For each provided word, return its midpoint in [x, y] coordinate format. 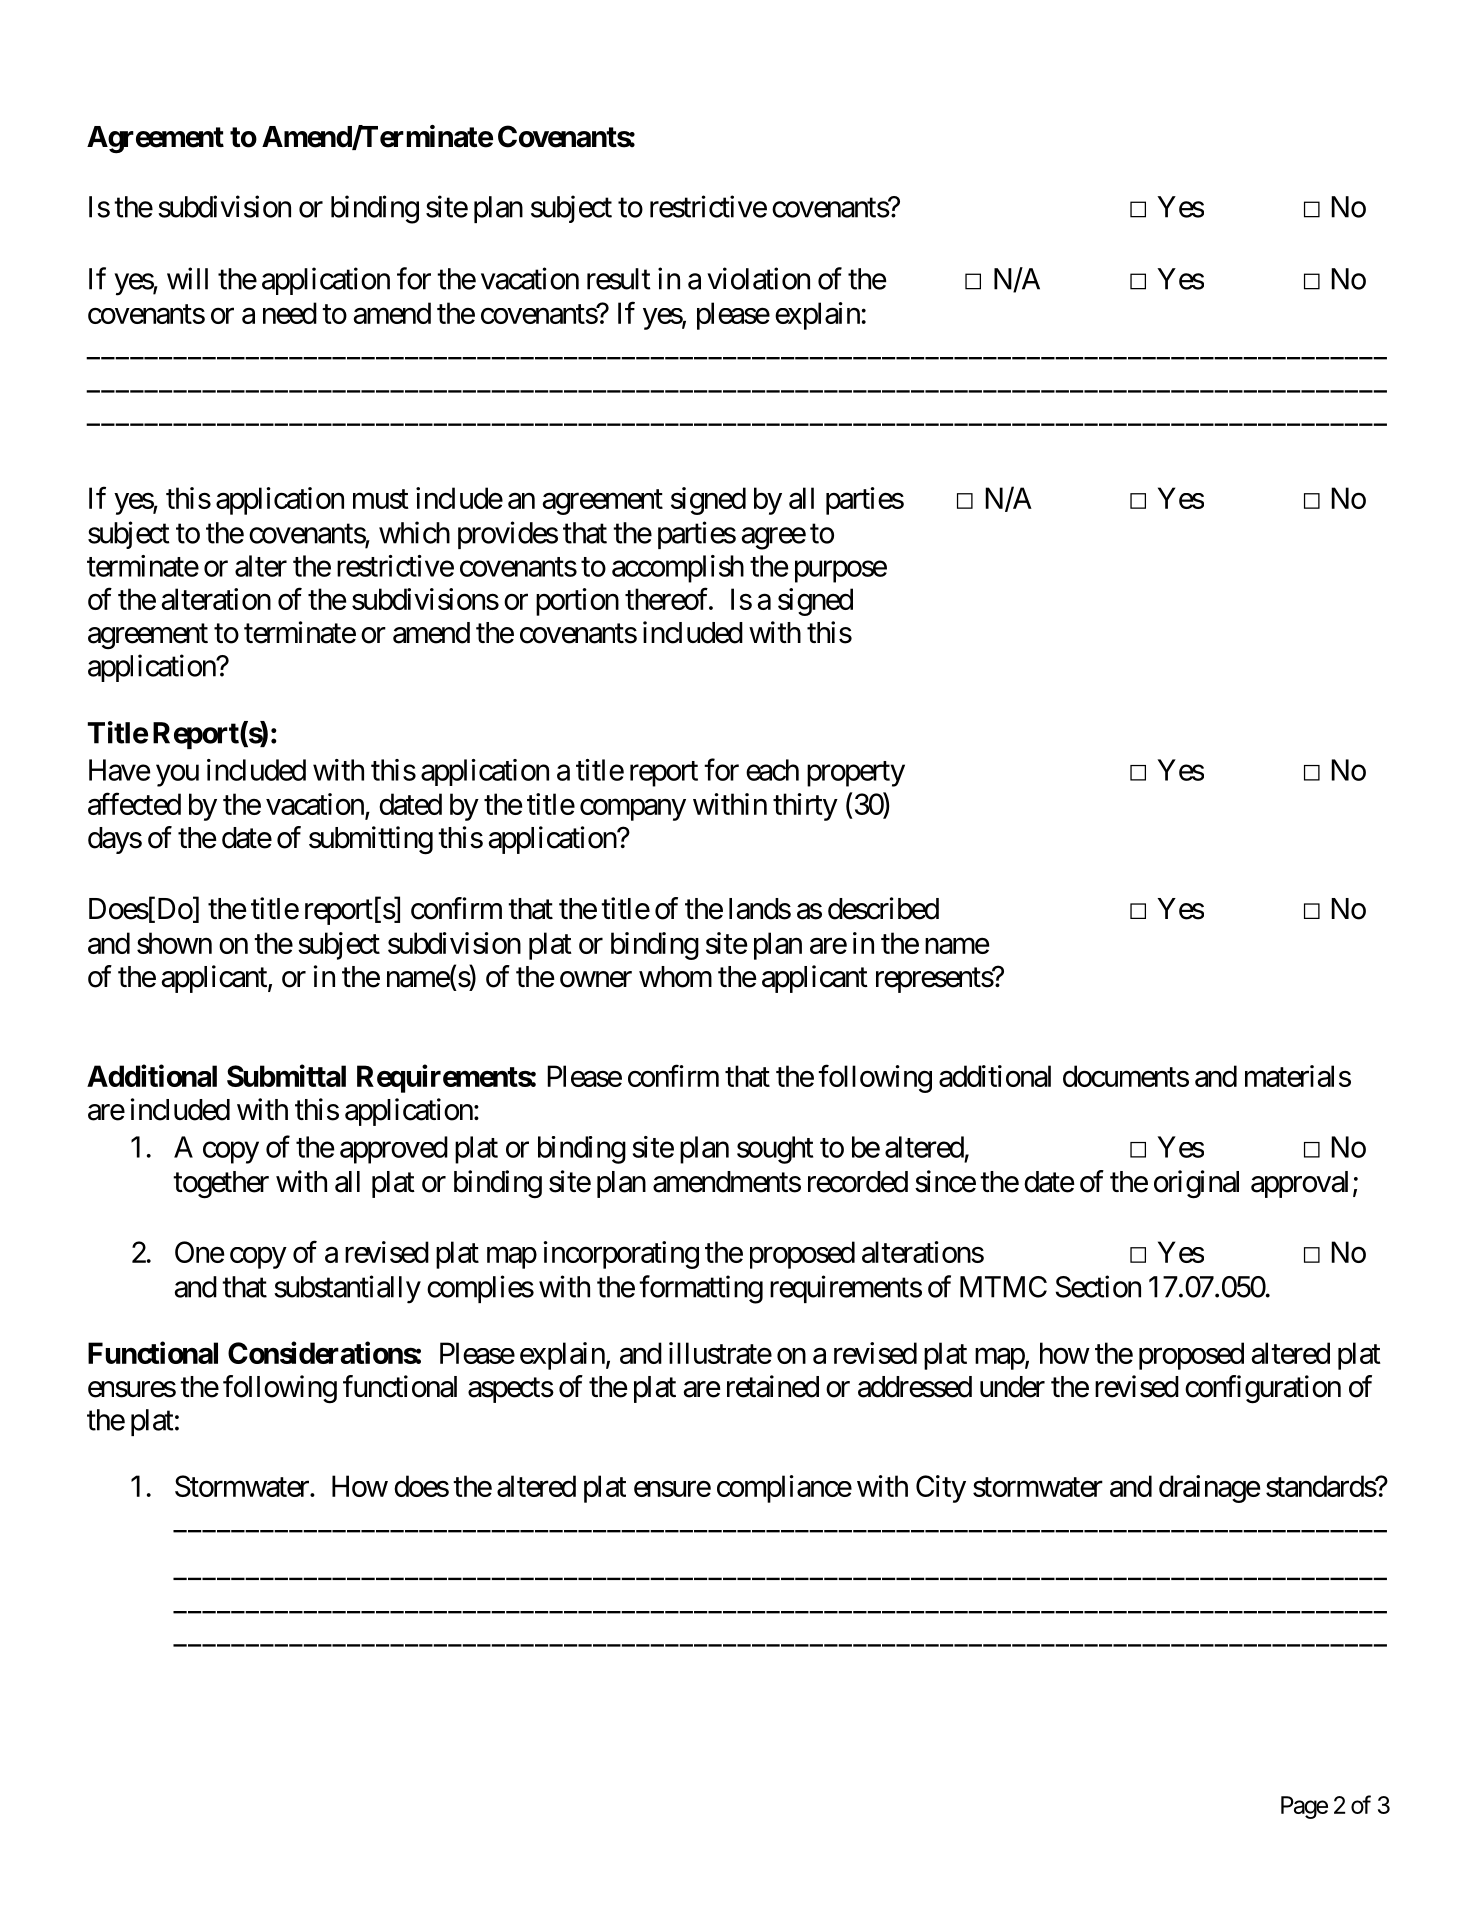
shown [174, 943]
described [883, 908]
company [633, 810]
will [187, 278]
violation [758, 278]
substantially [347, 1289]
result [619, 279]
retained [773, 1386]
